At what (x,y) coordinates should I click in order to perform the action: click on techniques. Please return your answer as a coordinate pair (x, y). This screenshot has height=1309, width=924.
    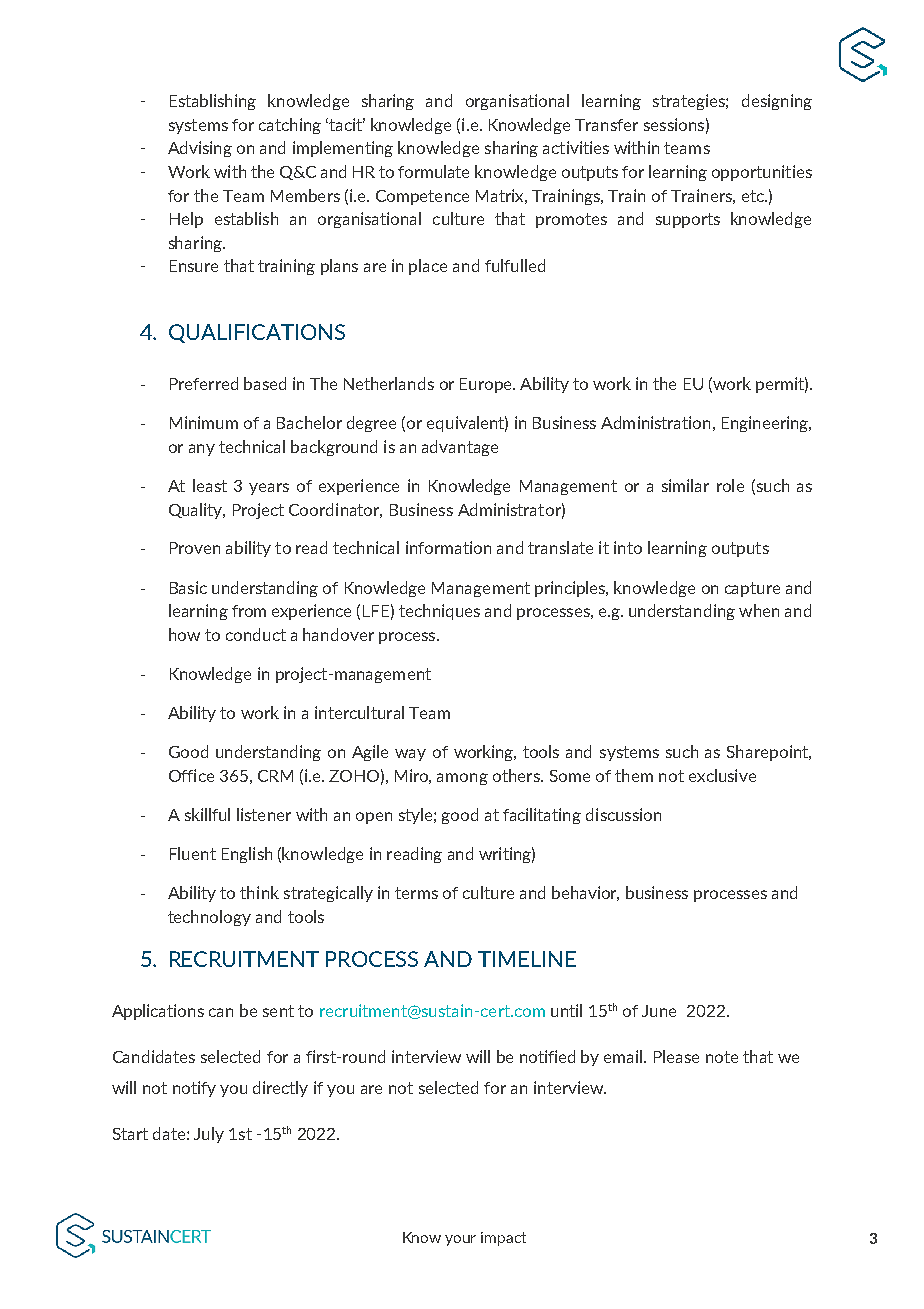
    Looking at the image, I should click on (439, 612).
